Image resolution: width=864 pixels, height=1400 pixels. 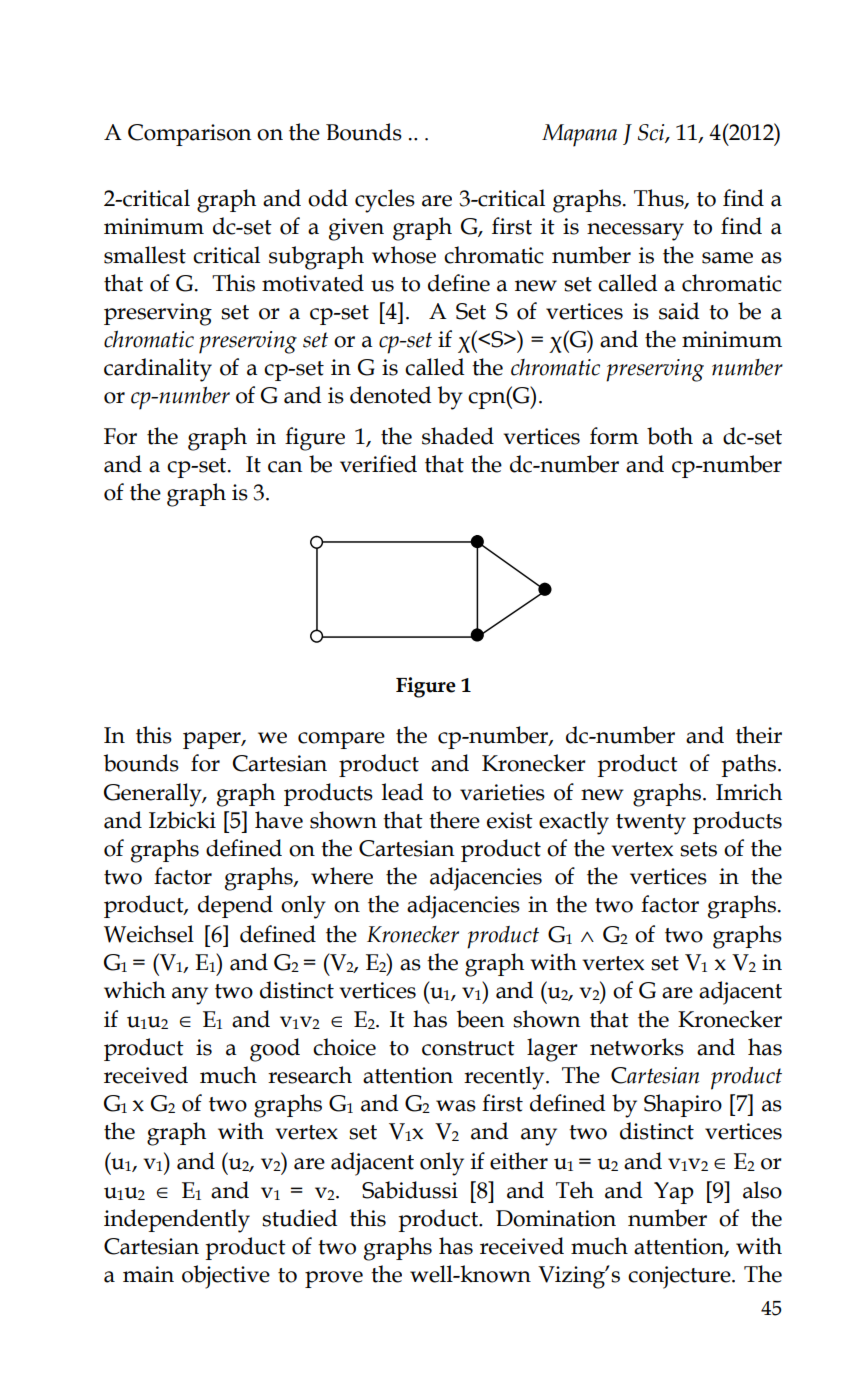 I want to click on objective, so click(x=226, y=1277).
